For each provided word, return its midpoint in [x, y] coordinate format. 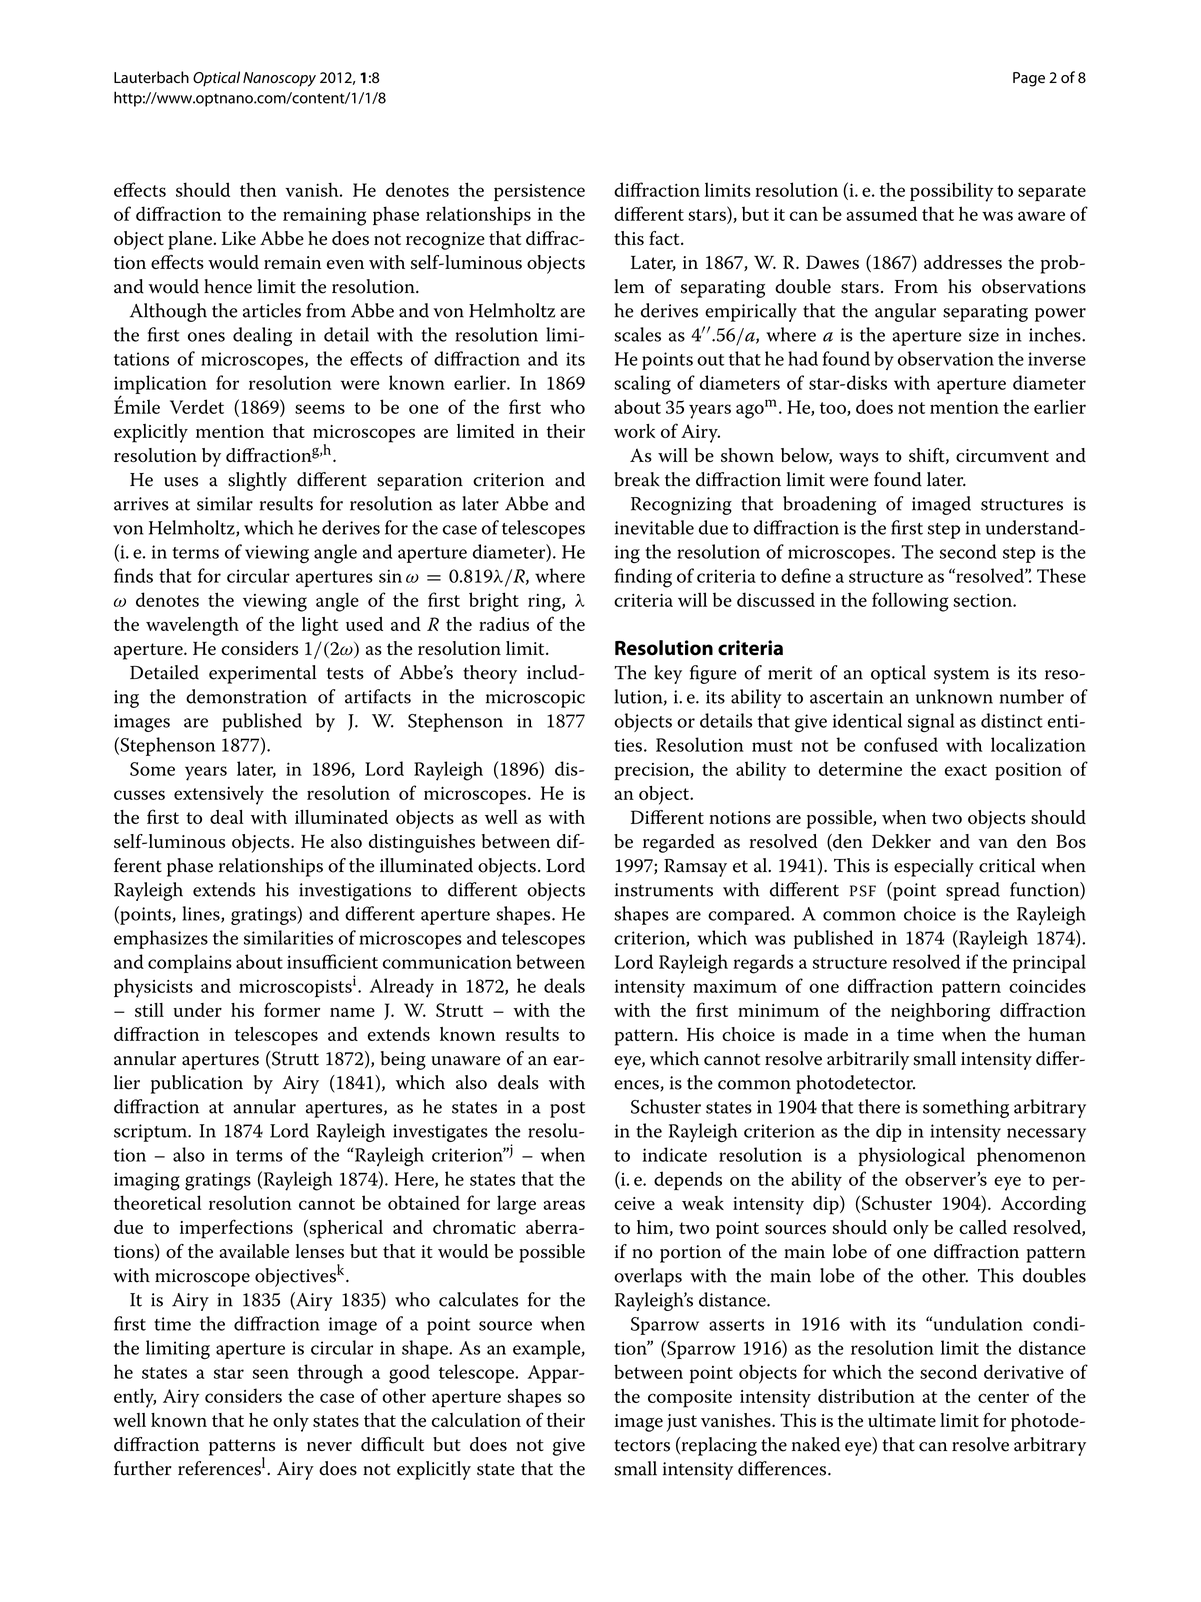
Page [1029, 79]
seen [271, 1374]
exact [966, 770]
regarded [679, 843]
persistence [539, 192]
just [682, 1423]
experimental [263, 674]
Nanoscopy [279, 79]
